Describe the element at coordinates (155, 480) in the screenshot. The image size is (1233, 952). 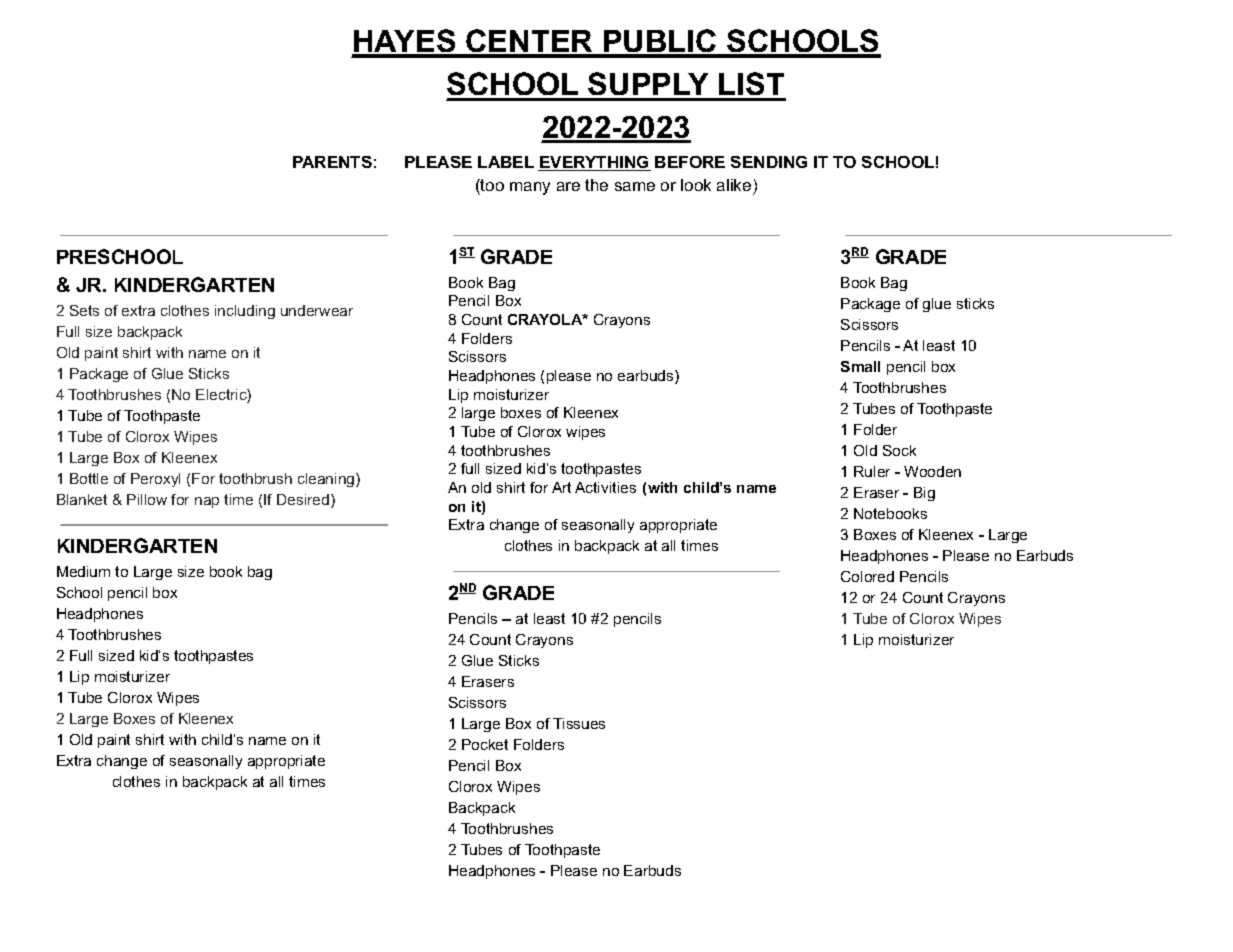
I see `Peroxyl` at that location.
